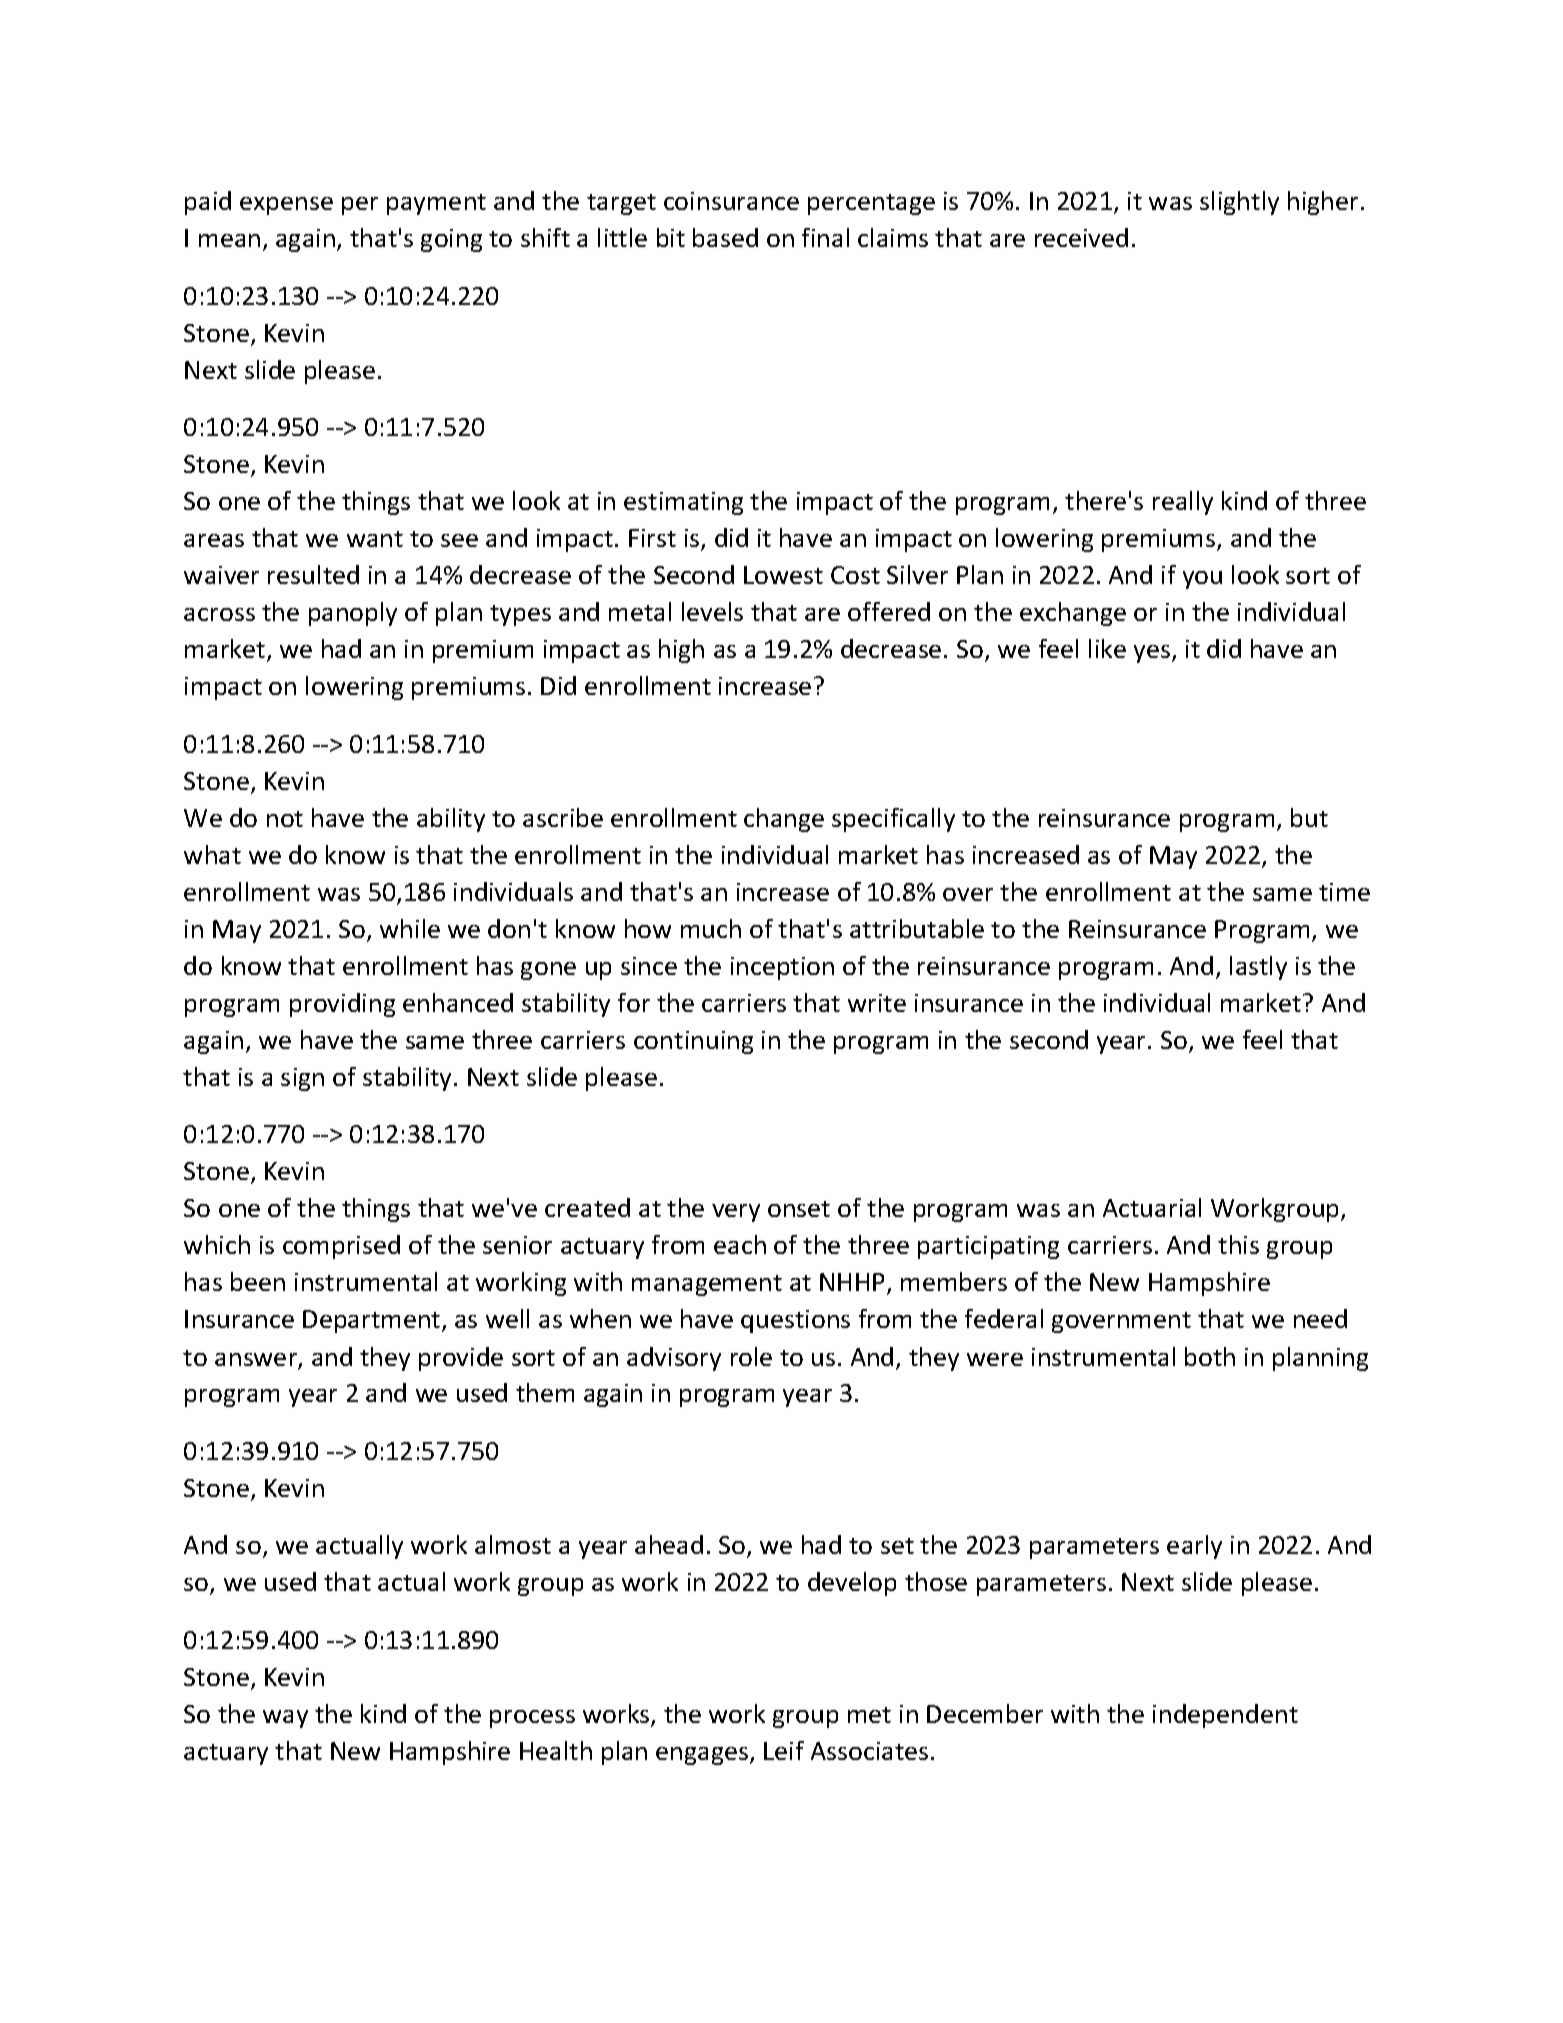 The image size is (1563, 2023). Describe the element at coordinates (313, 574) in the page. I see `resulted` at that location.
